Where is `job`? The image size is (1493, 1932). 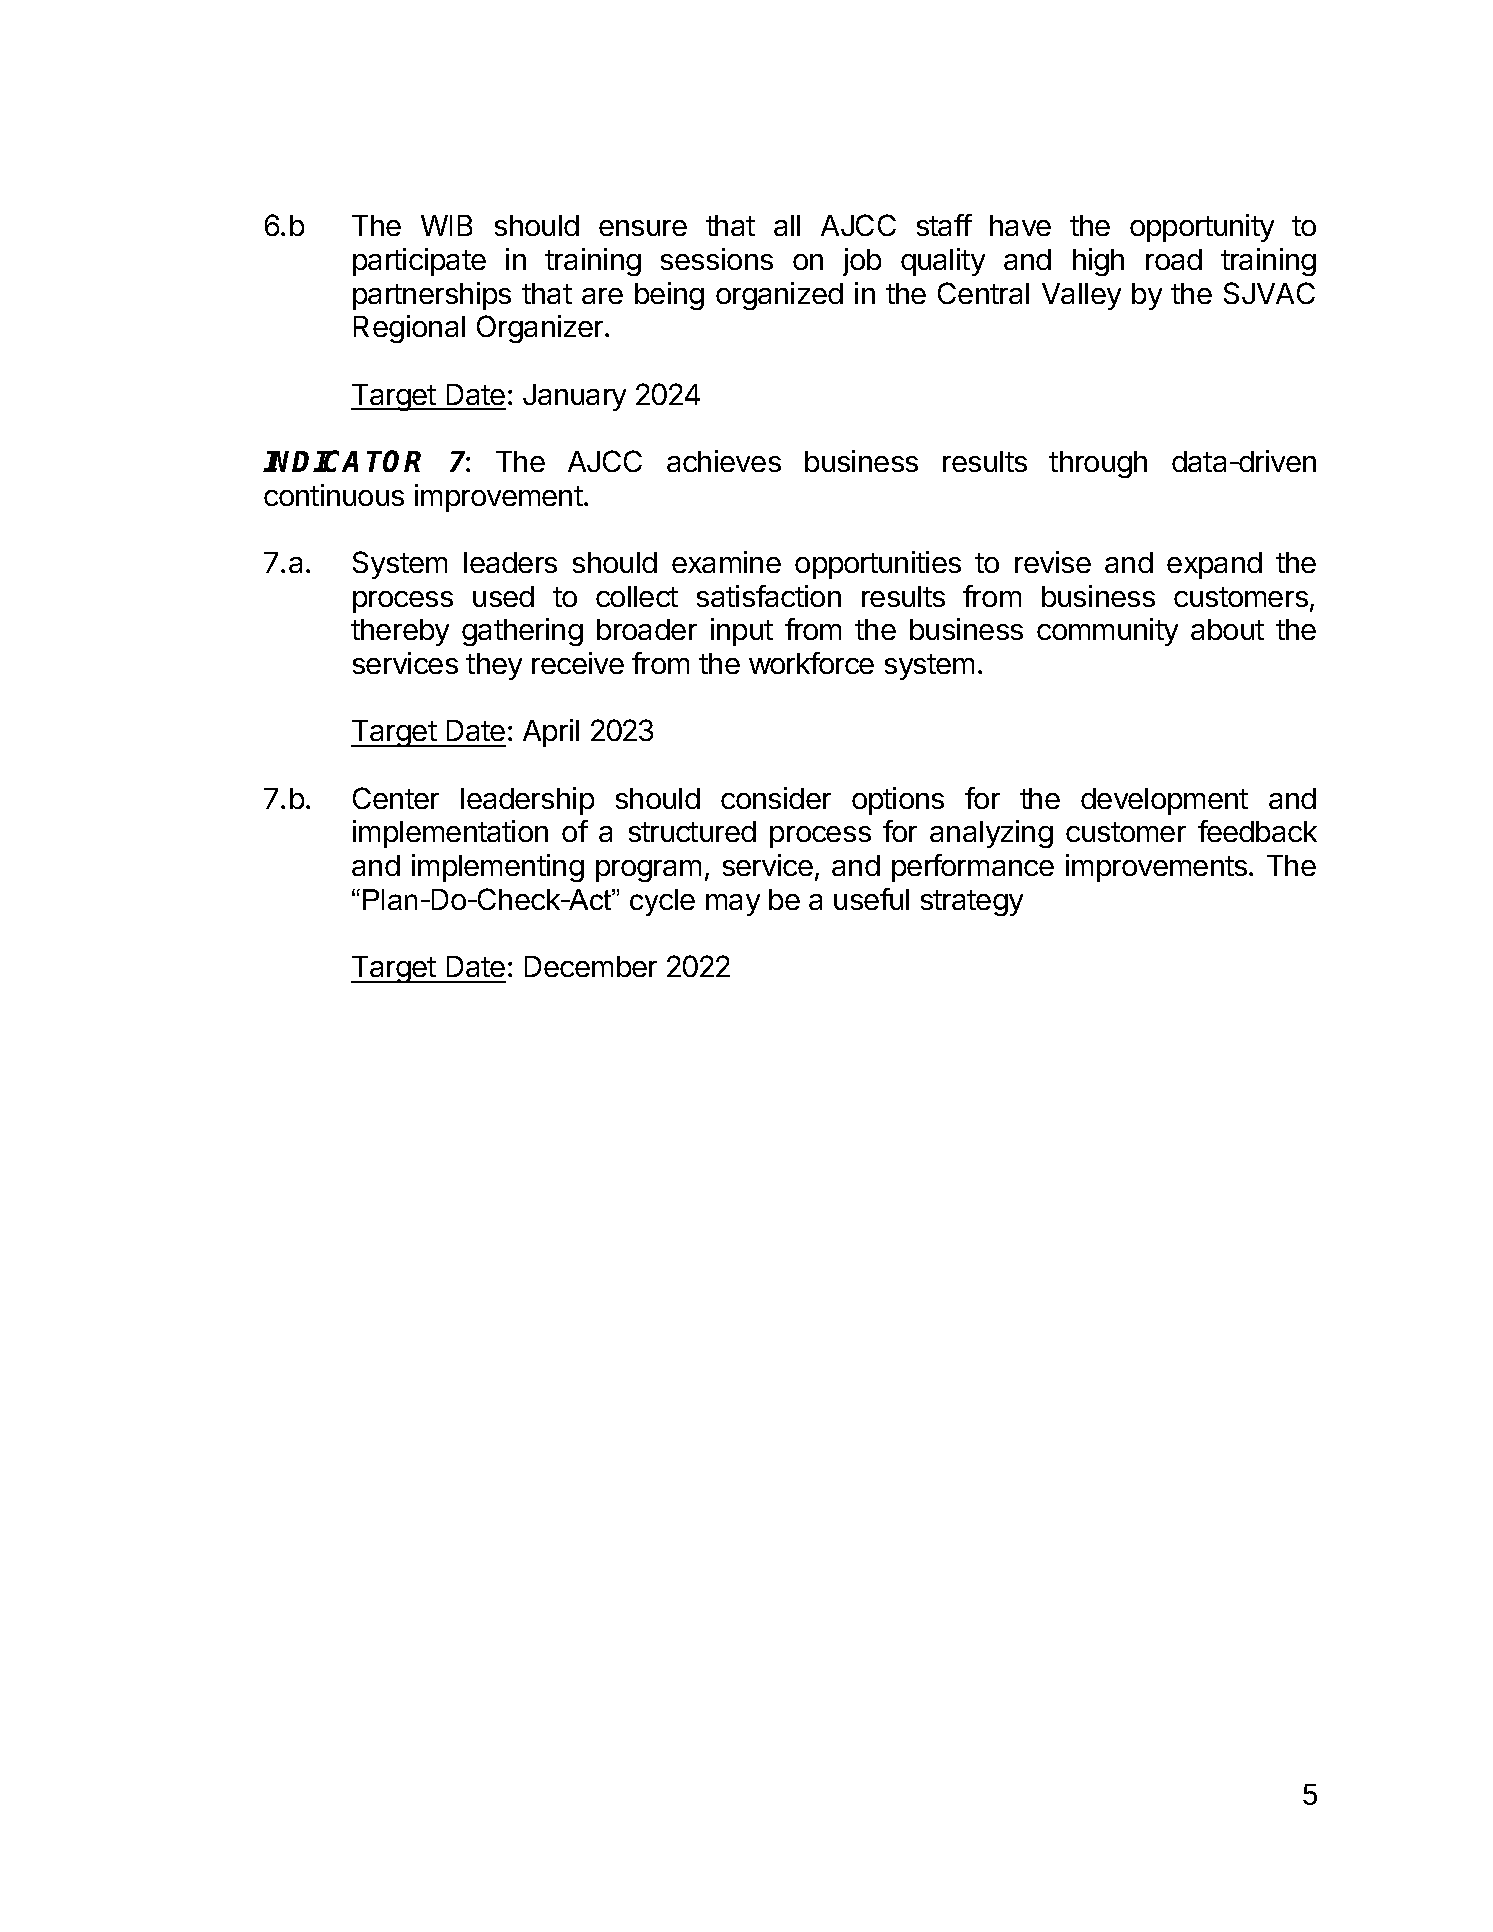 job is located at coordinates (862, 262).
